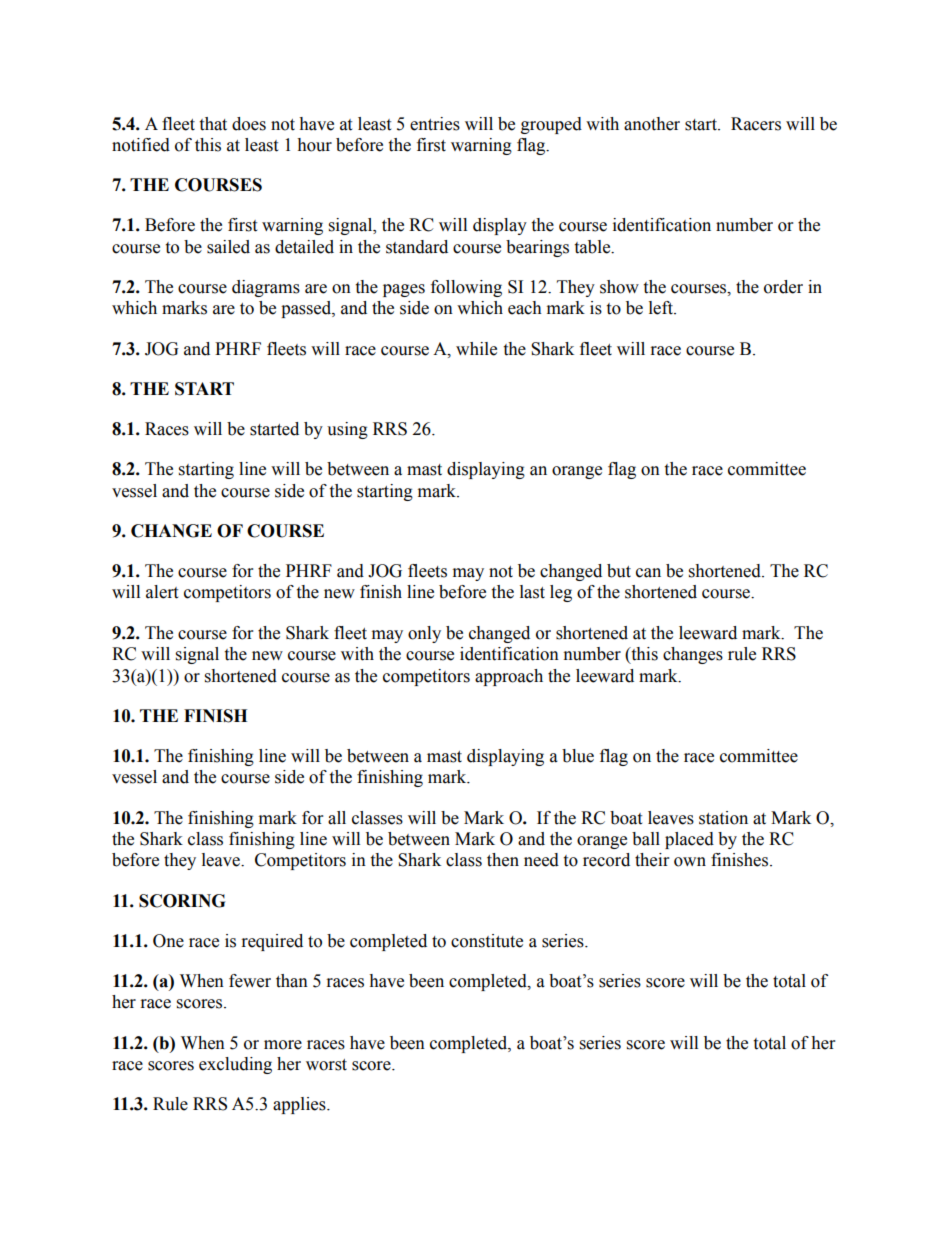 This image has height=1233, width=952. I want to click on worst, so click(326, 1065).
